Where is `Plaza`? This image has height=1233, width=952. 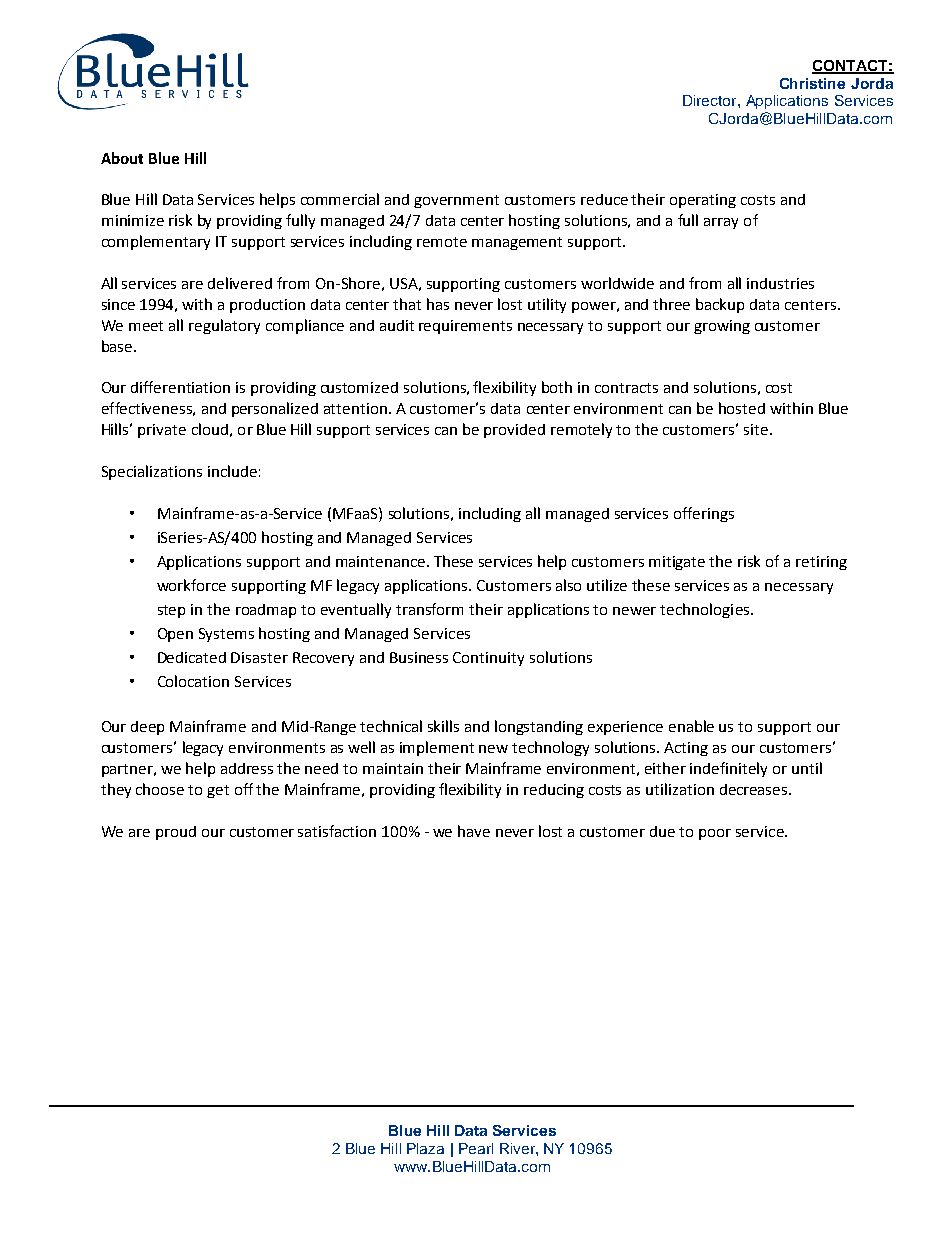 Plaza is located at coordinates (425, 1148).
